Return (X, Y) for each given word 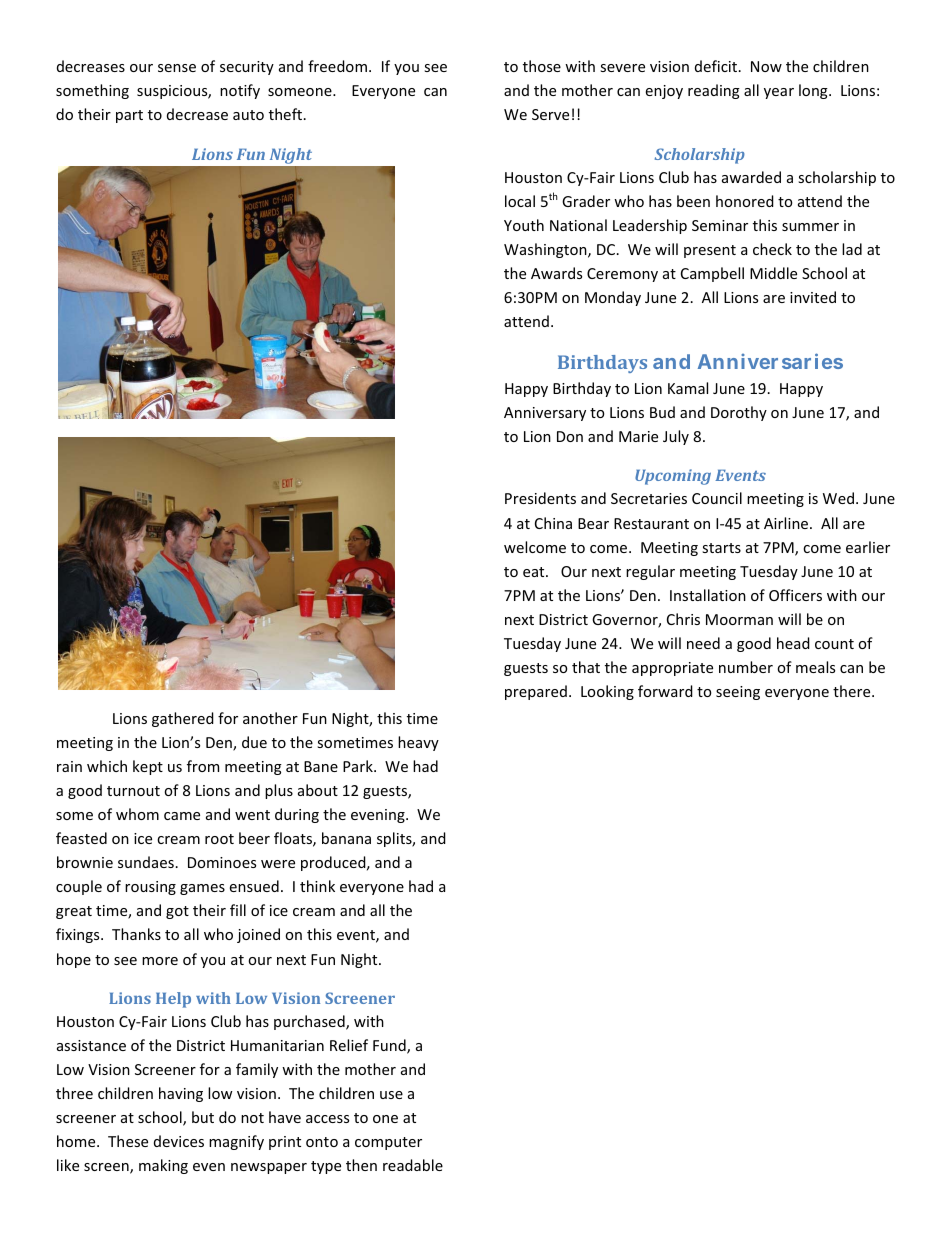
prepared (536, 692)
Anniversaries (770, 361)
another (270, 718)
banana (346, 838)
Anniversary (545, 414)
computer (388, 1143)
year (779, 93)
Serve (550, 114)
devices (179, 1141)
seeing (738, 693)
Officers (795, 595)
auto (248, 115)
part (129, 116)
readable (413, 1165)
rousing (150, 888)
